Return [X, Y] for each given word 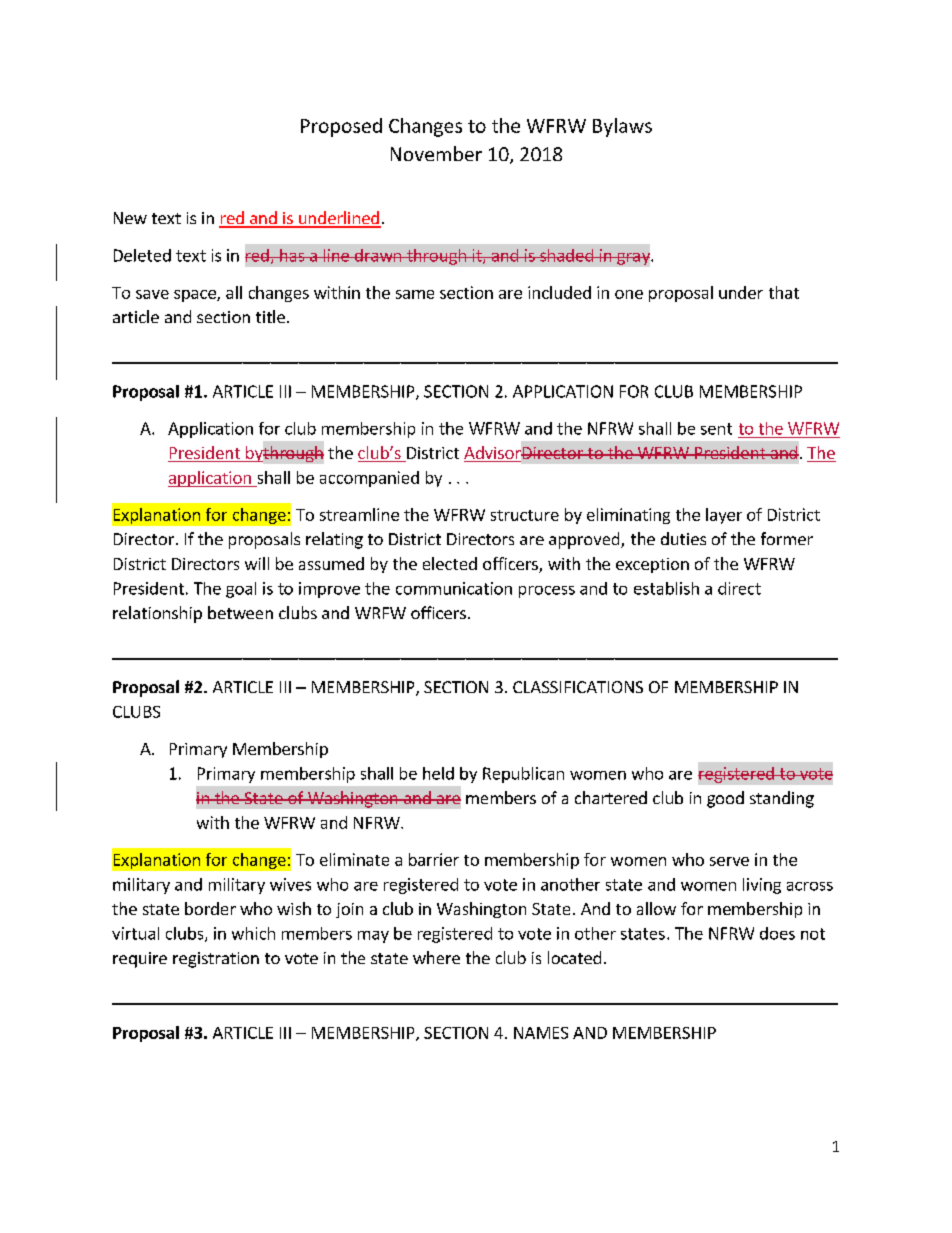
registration [216, 960]
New [130, 218]
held [438, 773]
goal [241, 590]
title [270, 316]
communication [454, 588]
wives [290, 884]
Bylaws [622, 127]
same [415, 294]
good [725, 799]
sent [716, 429]
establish [666, 588]
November [436, 153]
